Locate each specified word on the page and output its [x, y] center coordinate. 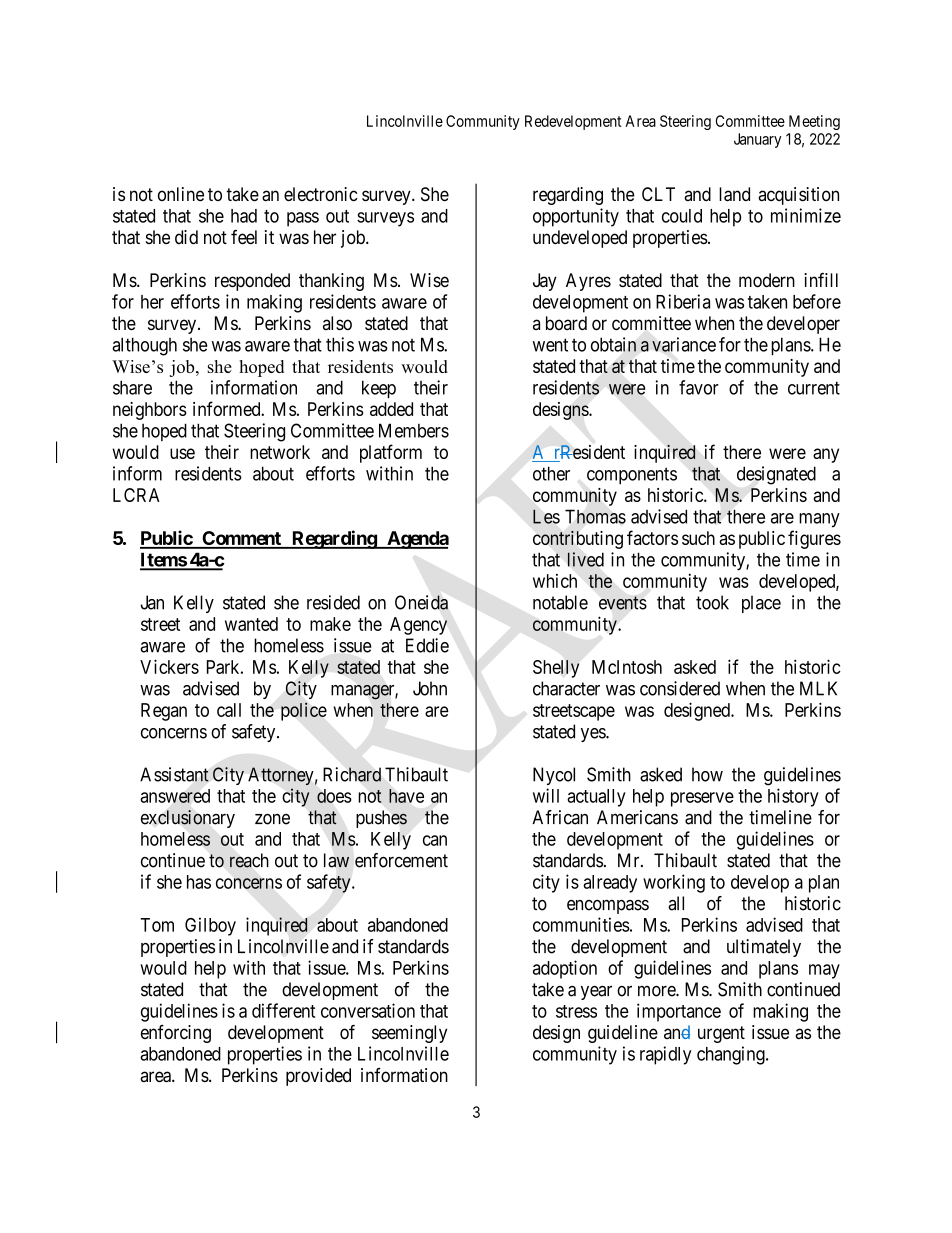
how [707, 774]
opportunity [576, 217]
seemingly [409, 1034]
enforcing [176, 1034]
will [546, 795]
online [181, 194]
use [182, 453]
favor [699, 387]
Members [414, 430]
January [757, 140]
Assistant [174, 774]
